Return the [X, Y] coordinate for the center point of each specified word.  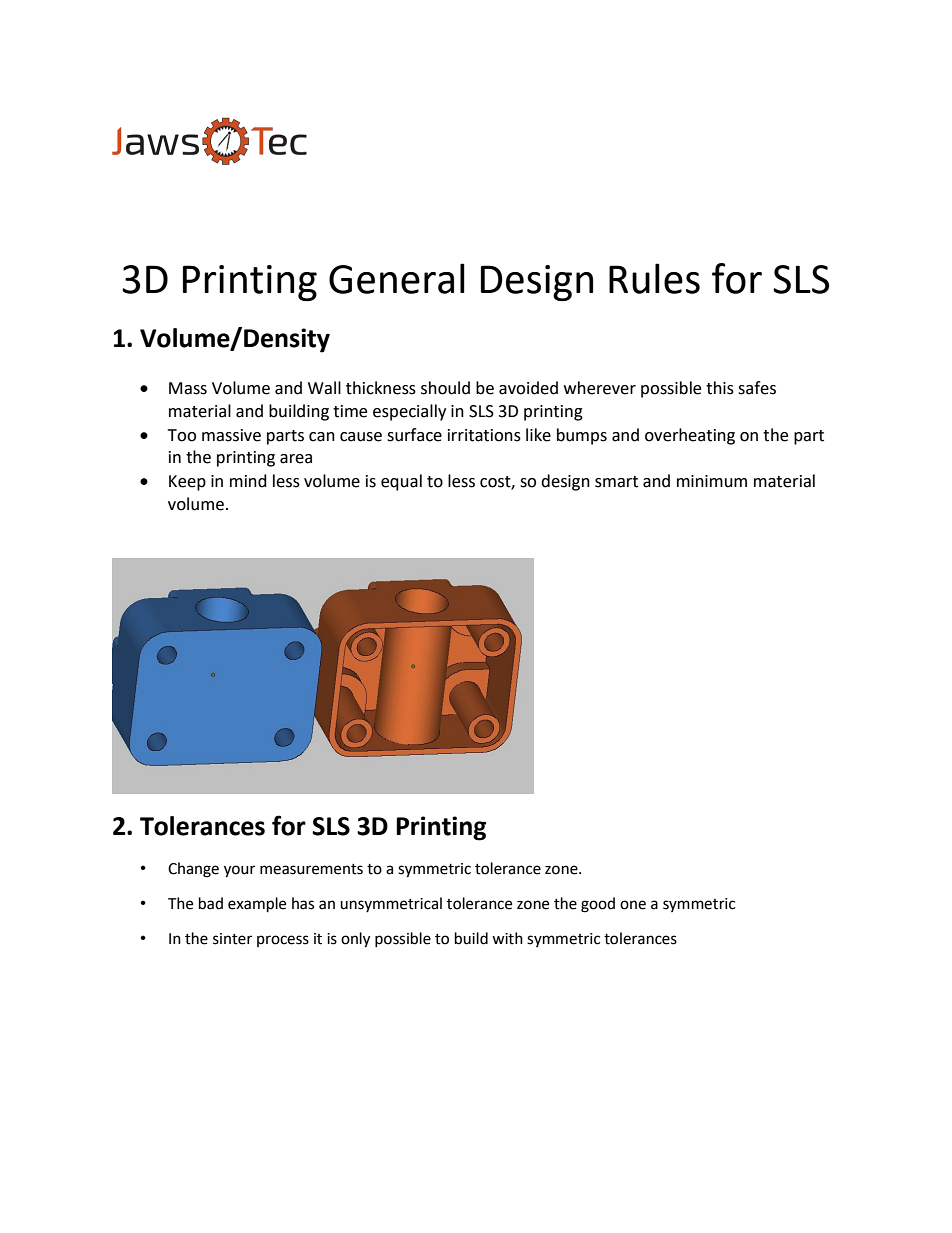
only [355, 940]
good [598, 905]
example [257, 905]
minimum [712, 481]
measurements [311, 869]
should [445, 388]
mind [248, 481]
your [239, 871]
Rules [654, 278]
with [507, 938]
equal [401, 482]
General [397, 278]
